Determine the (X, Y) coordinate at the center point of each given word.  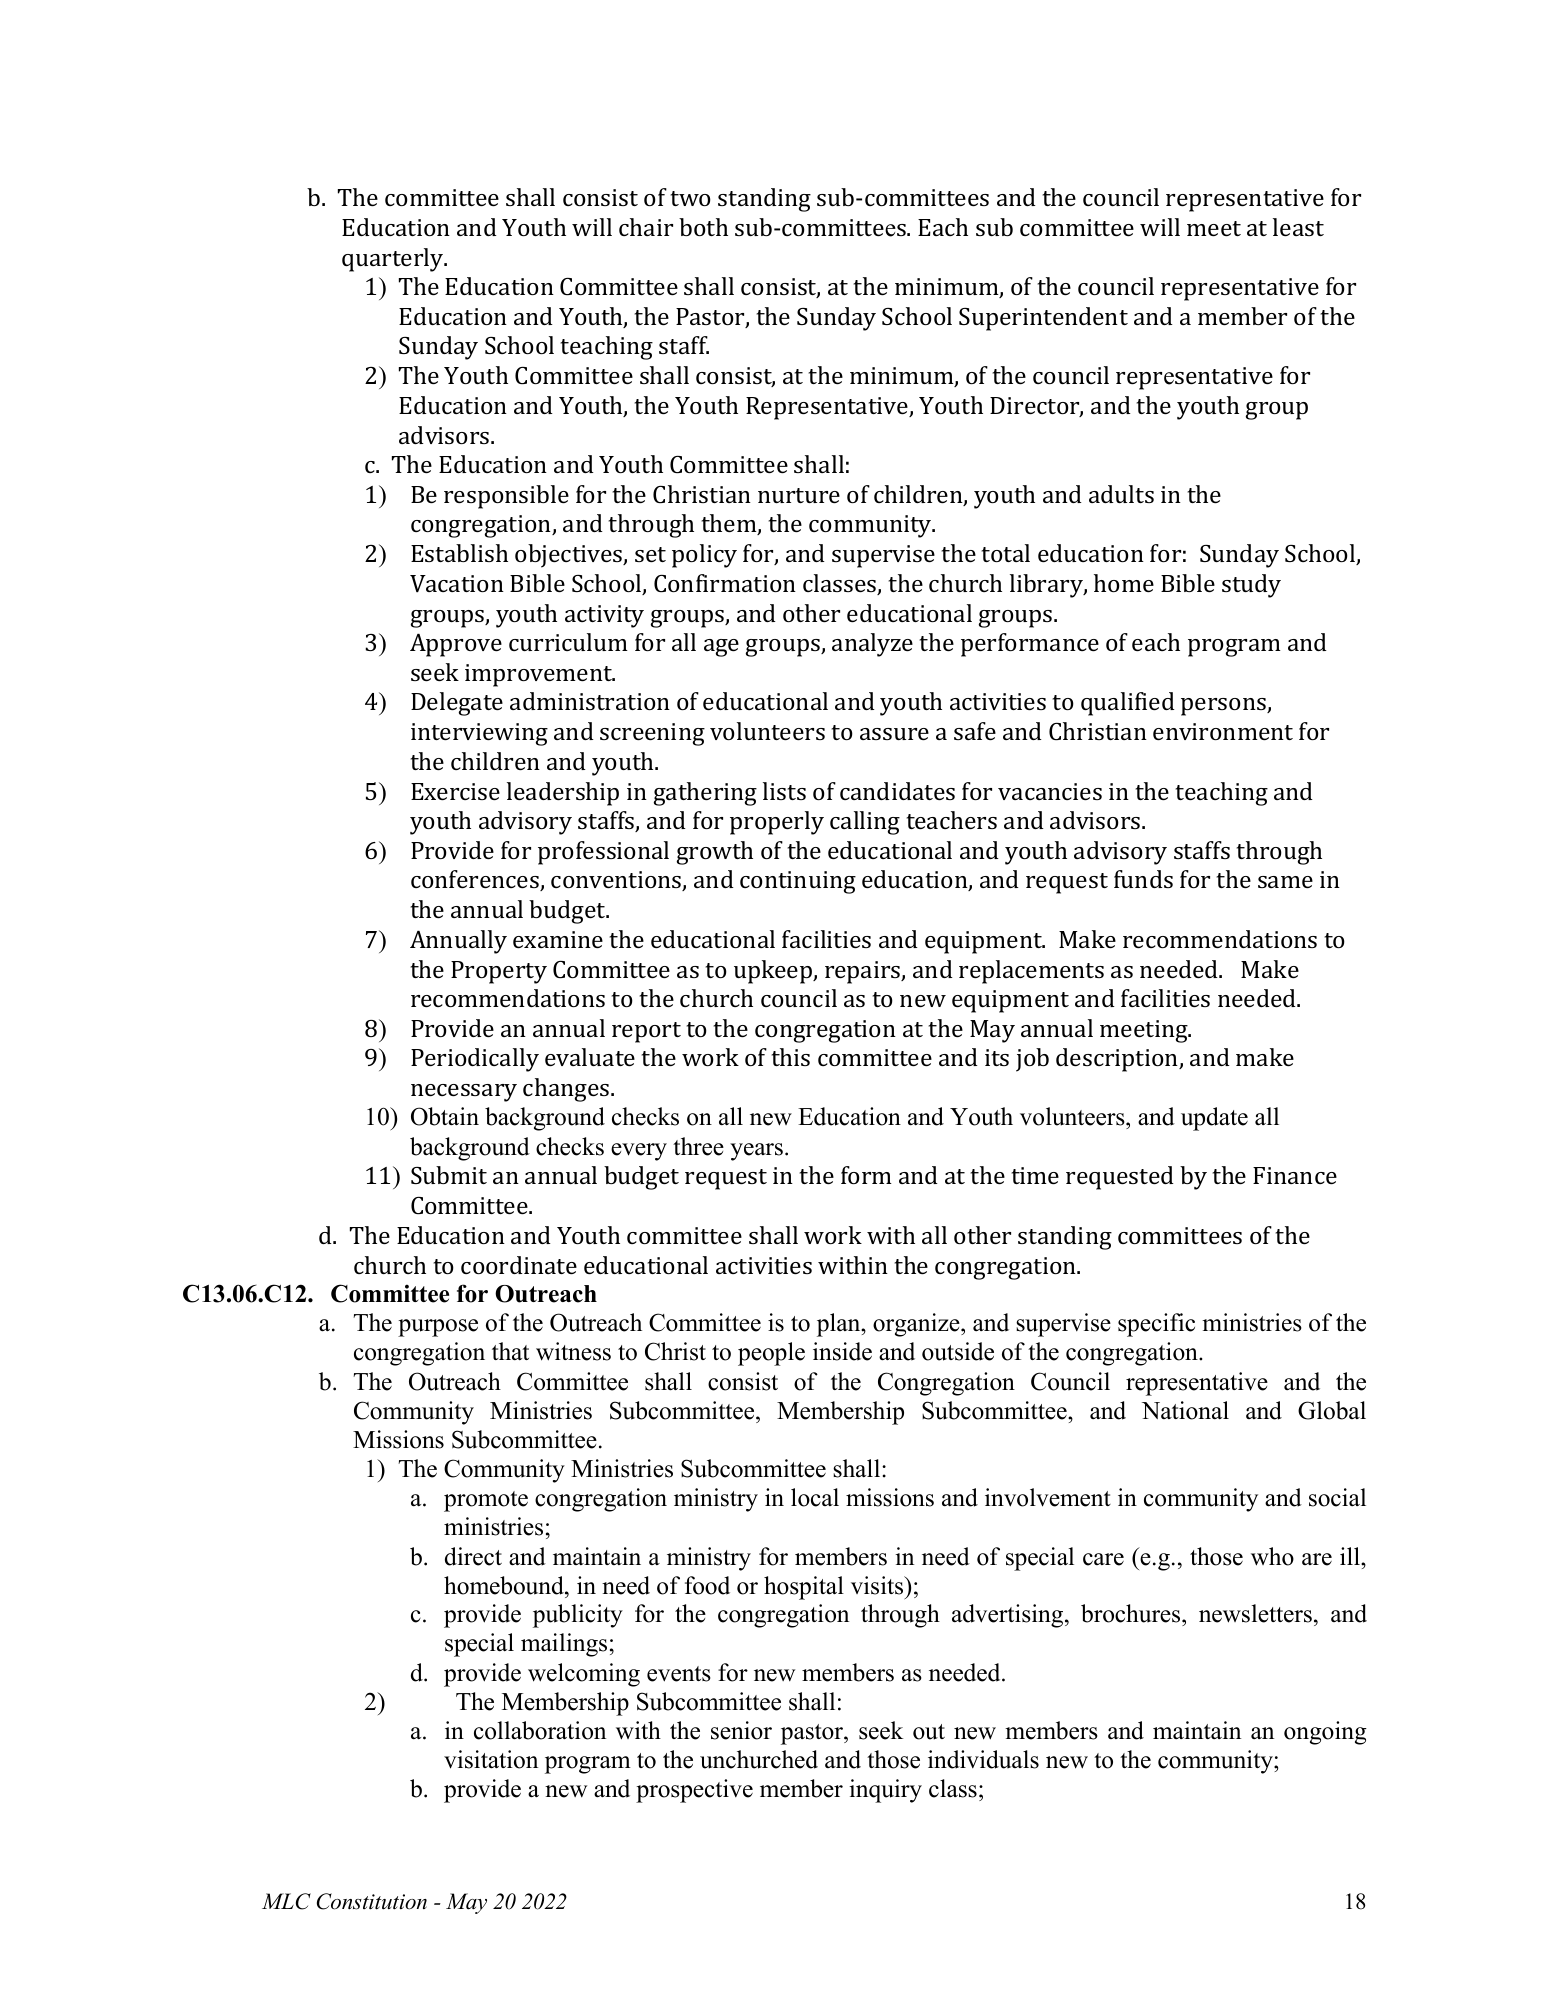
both (703, 227)
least (1298, 227)
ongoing (1325, 1733)
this (791, 1057)
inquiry (885, 1791)
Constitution (372, 1901)
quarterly (394, 260)
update (1214, 1119)
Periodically (475, 1060)
